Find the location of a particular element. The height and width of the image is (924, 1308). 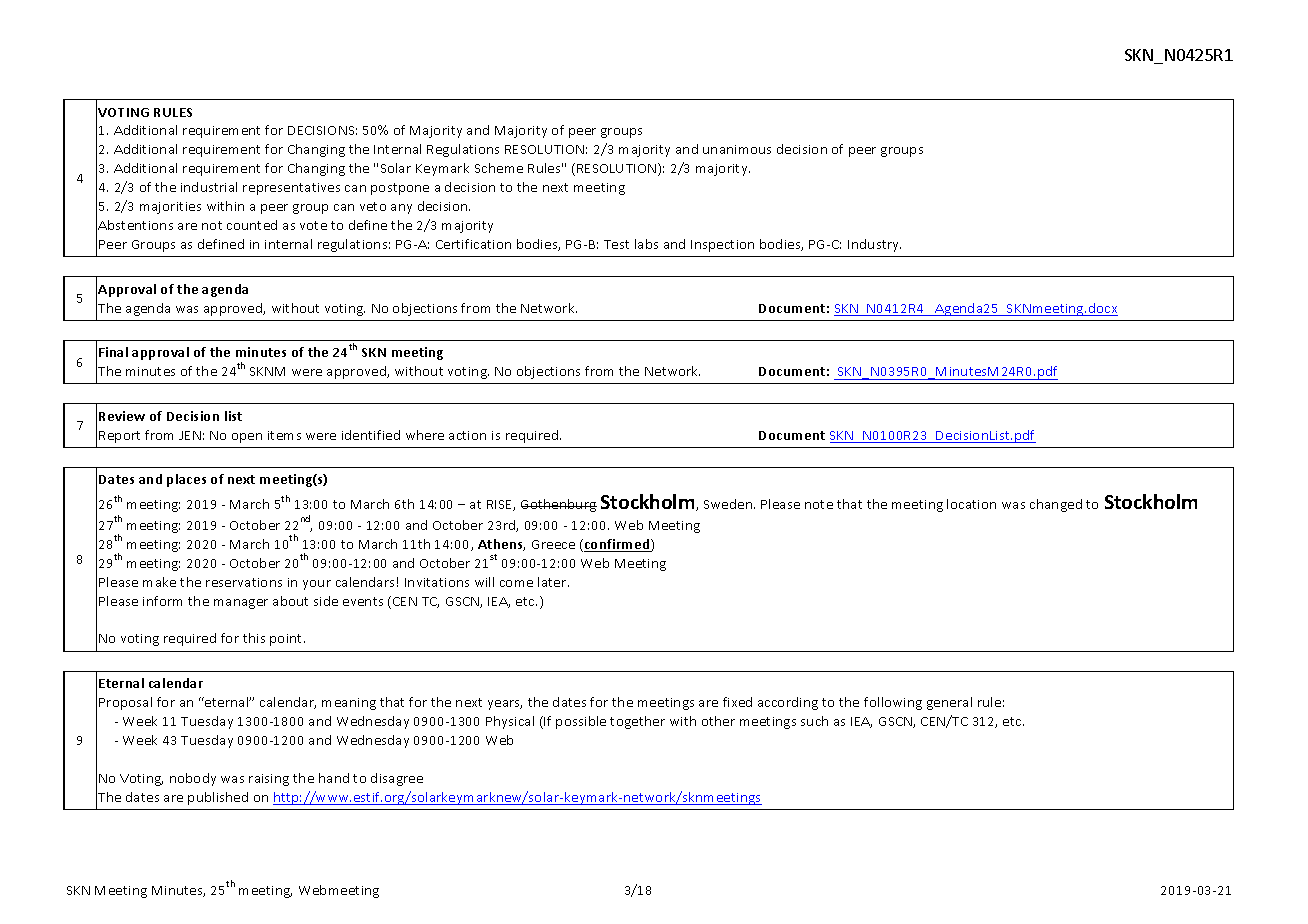

such is located at coordinates (814, 721).
